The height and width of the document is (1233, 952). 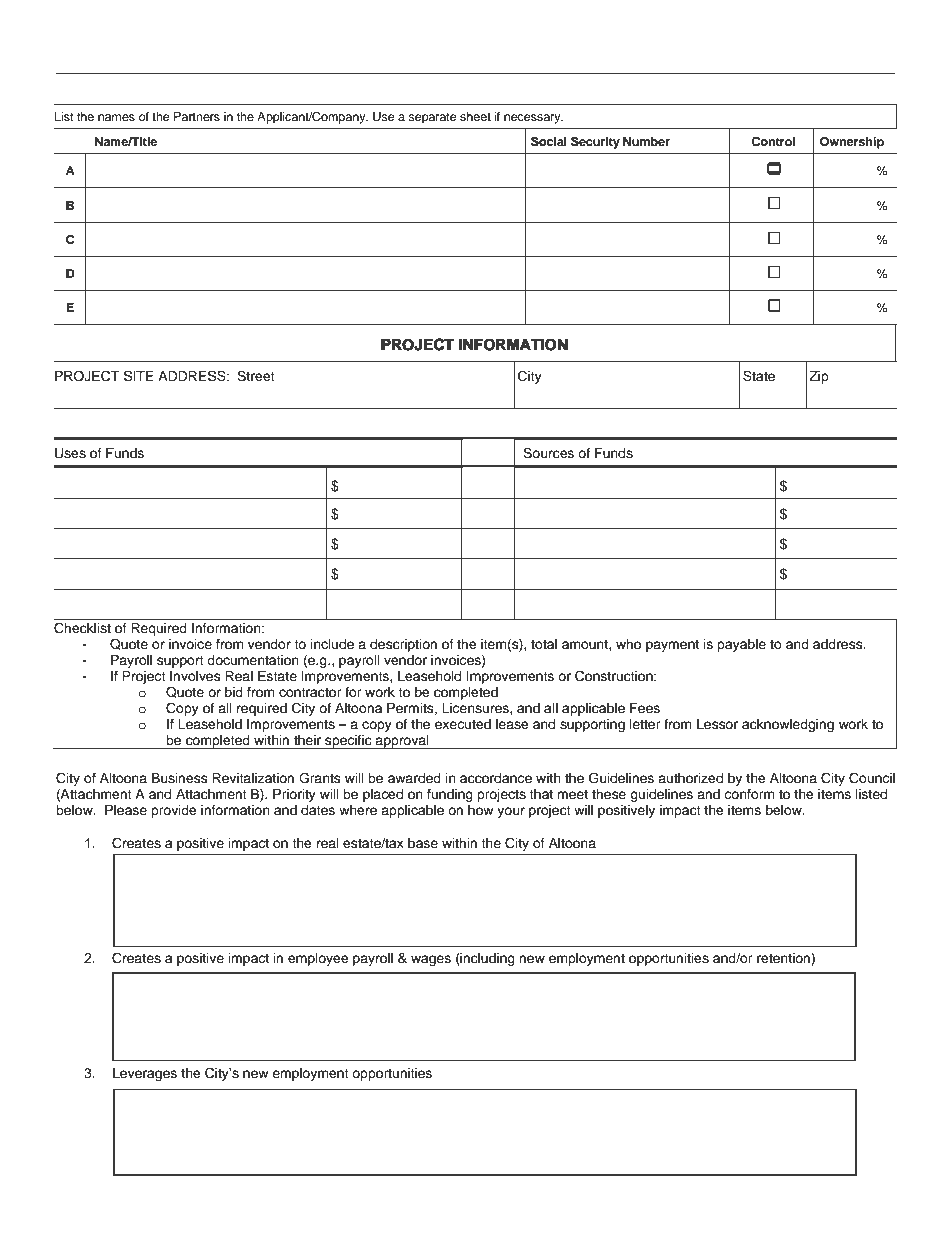 What do you see at coordinates (773, 142) in the document?
I see `Control` at bounding box center [773, 142].
